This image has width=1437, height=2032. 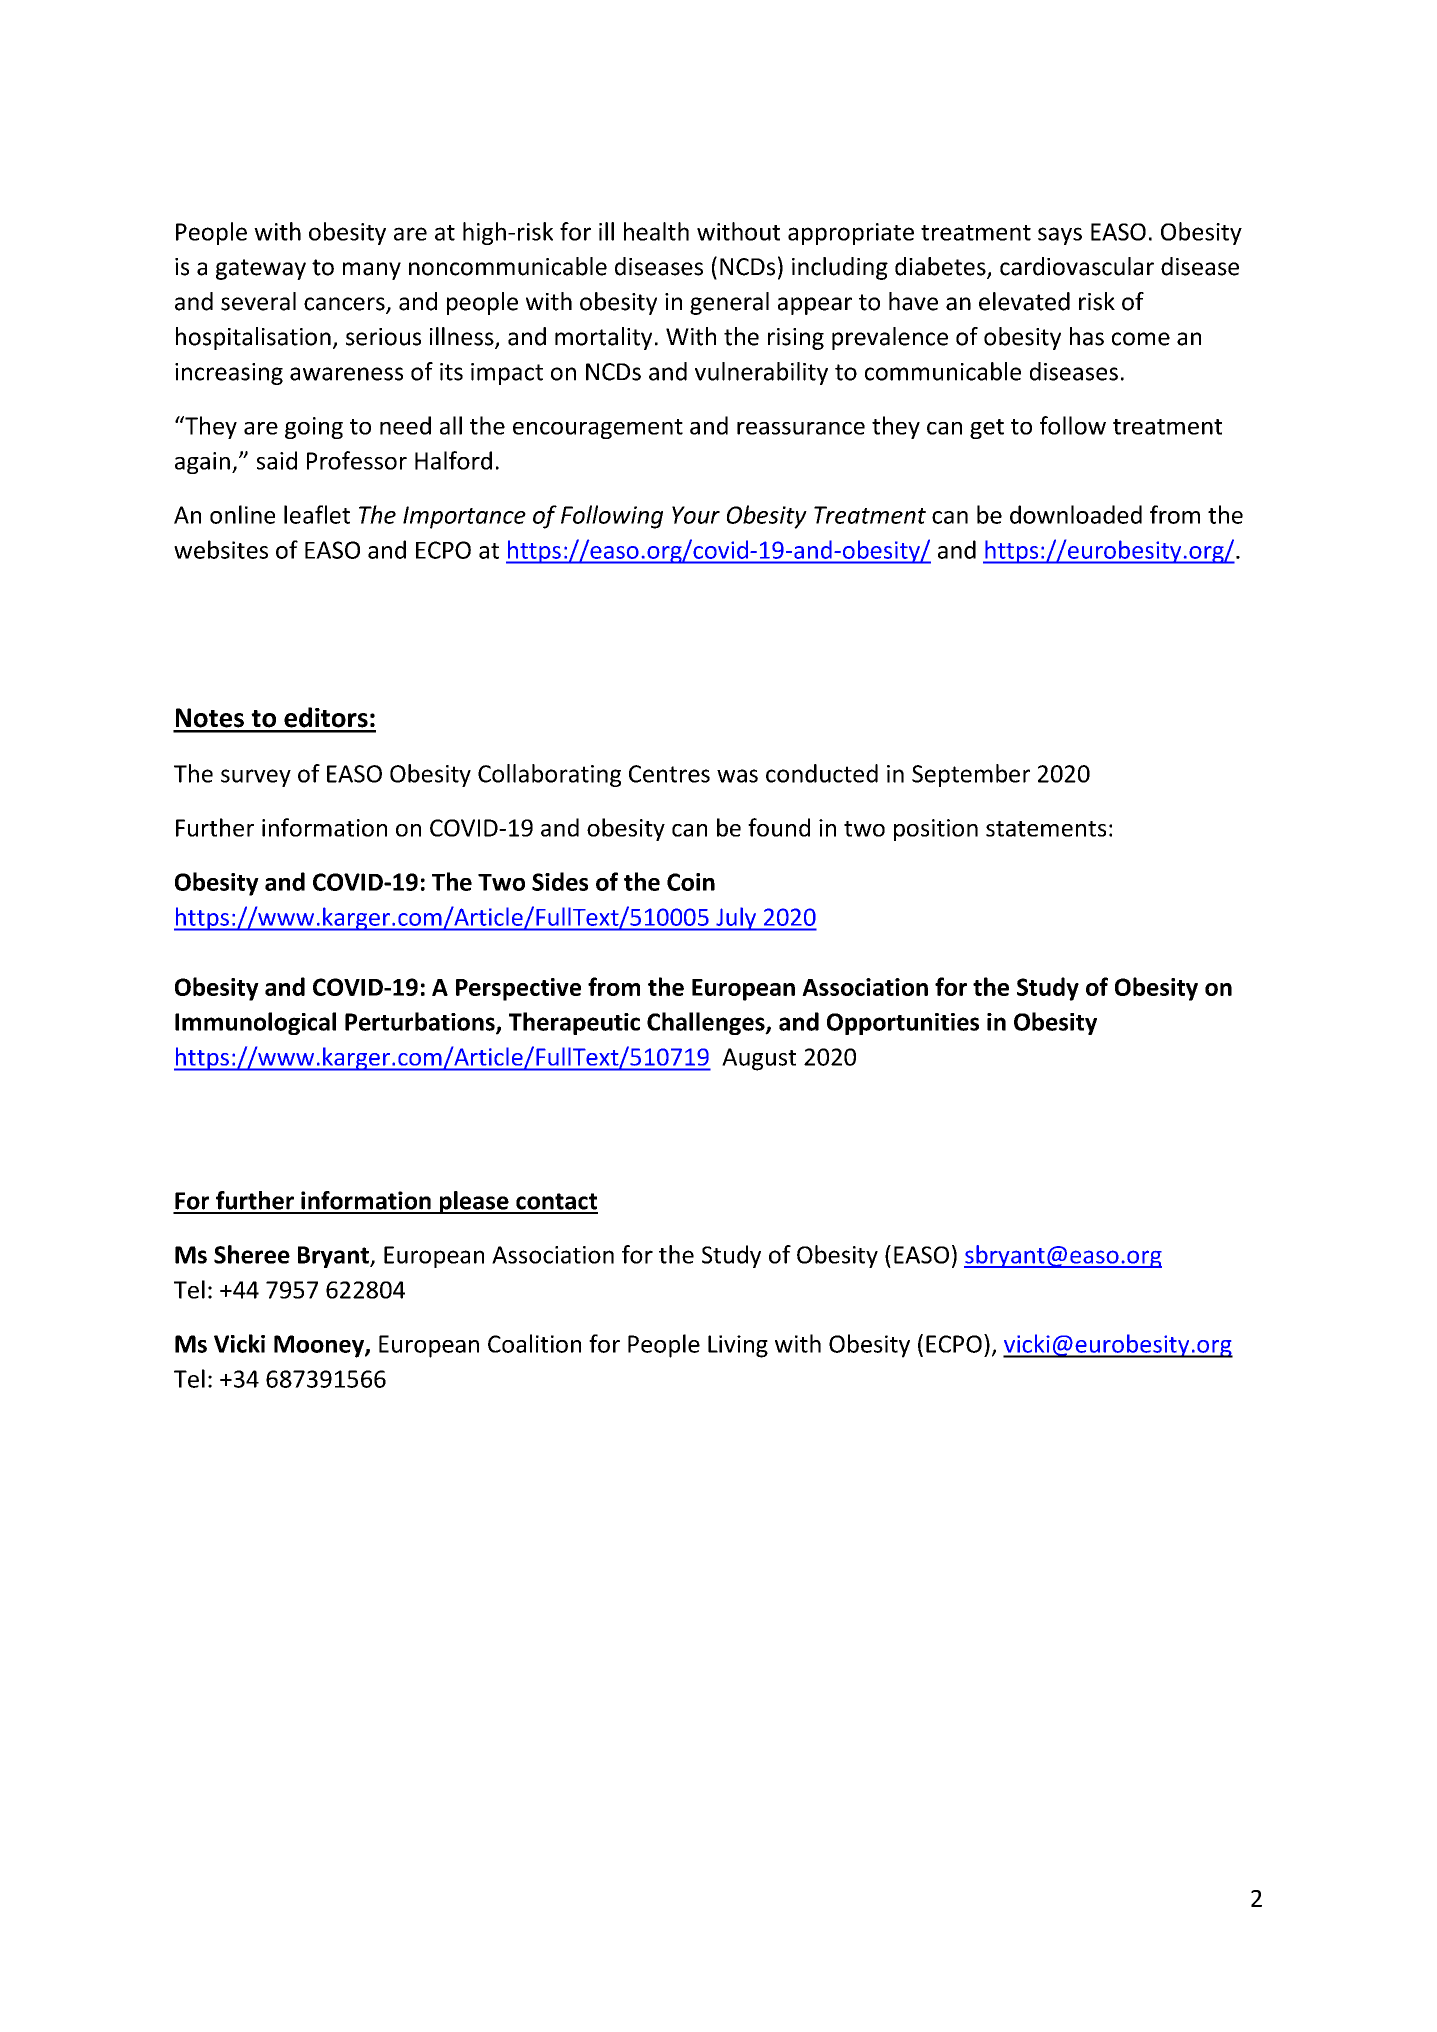 I want to click on survey, so click(x=256, y=778).
